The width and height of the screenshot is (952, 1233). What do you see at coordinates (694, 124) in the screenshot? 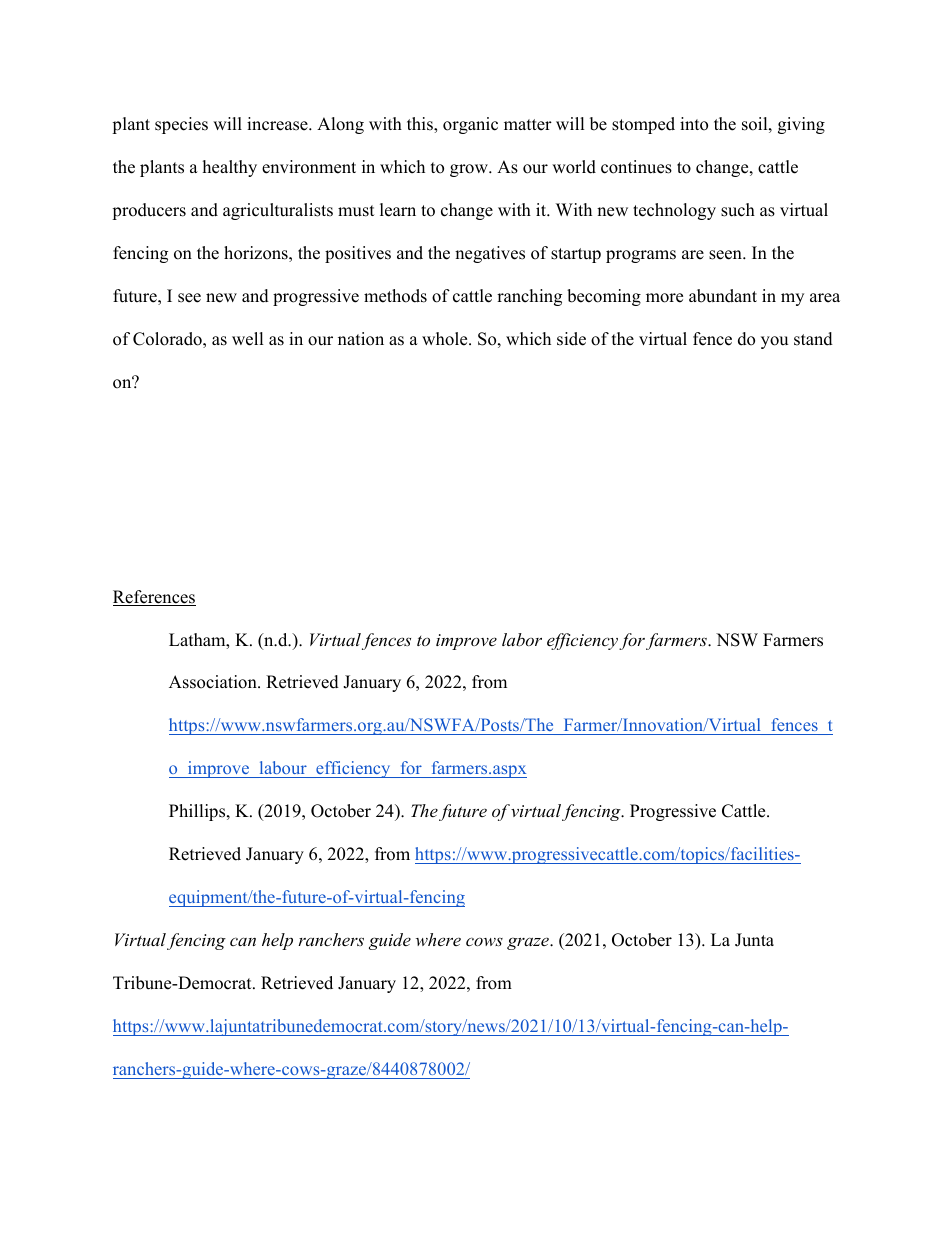
I see `into` at bounding box center [694, 124].
